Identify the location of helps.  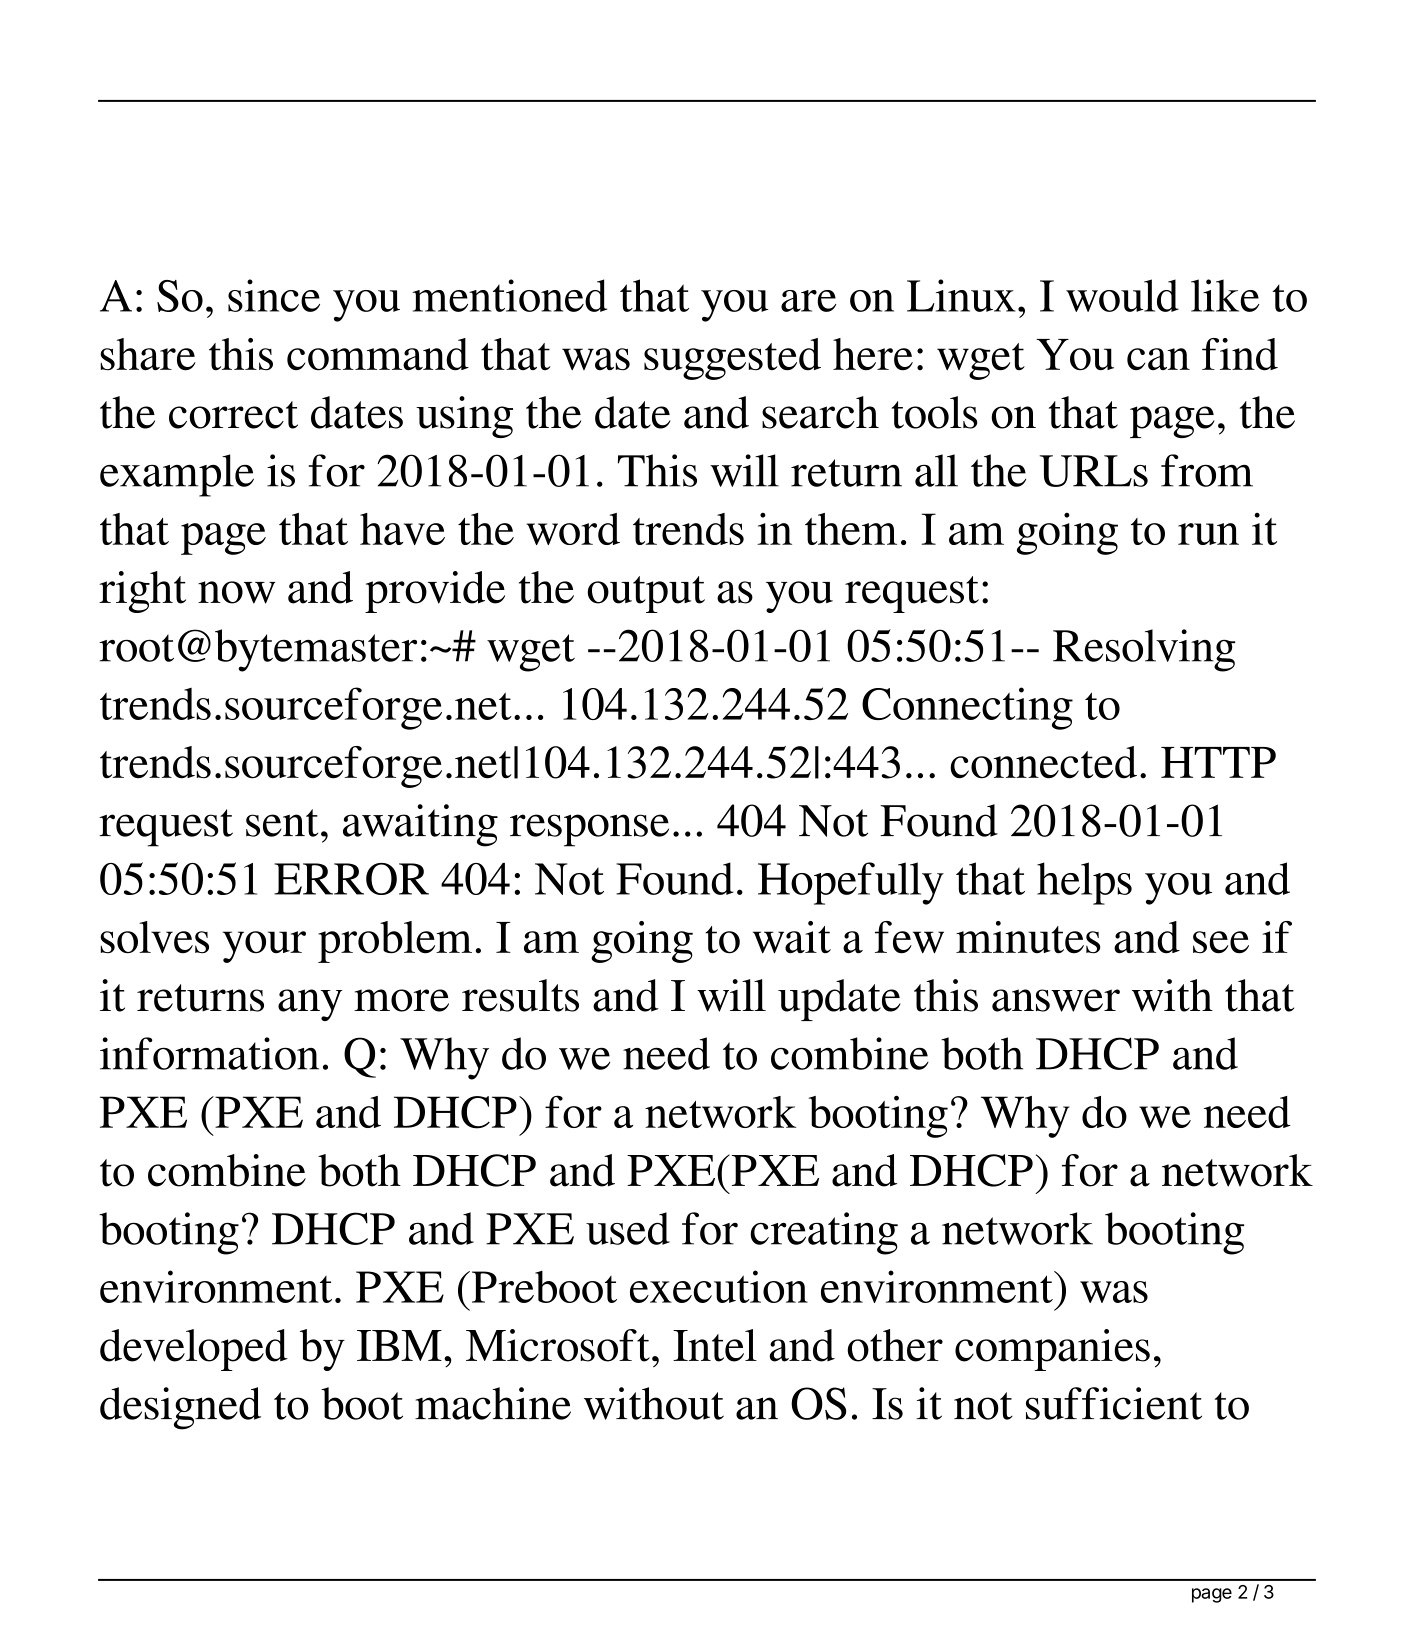
(1084, 883).
